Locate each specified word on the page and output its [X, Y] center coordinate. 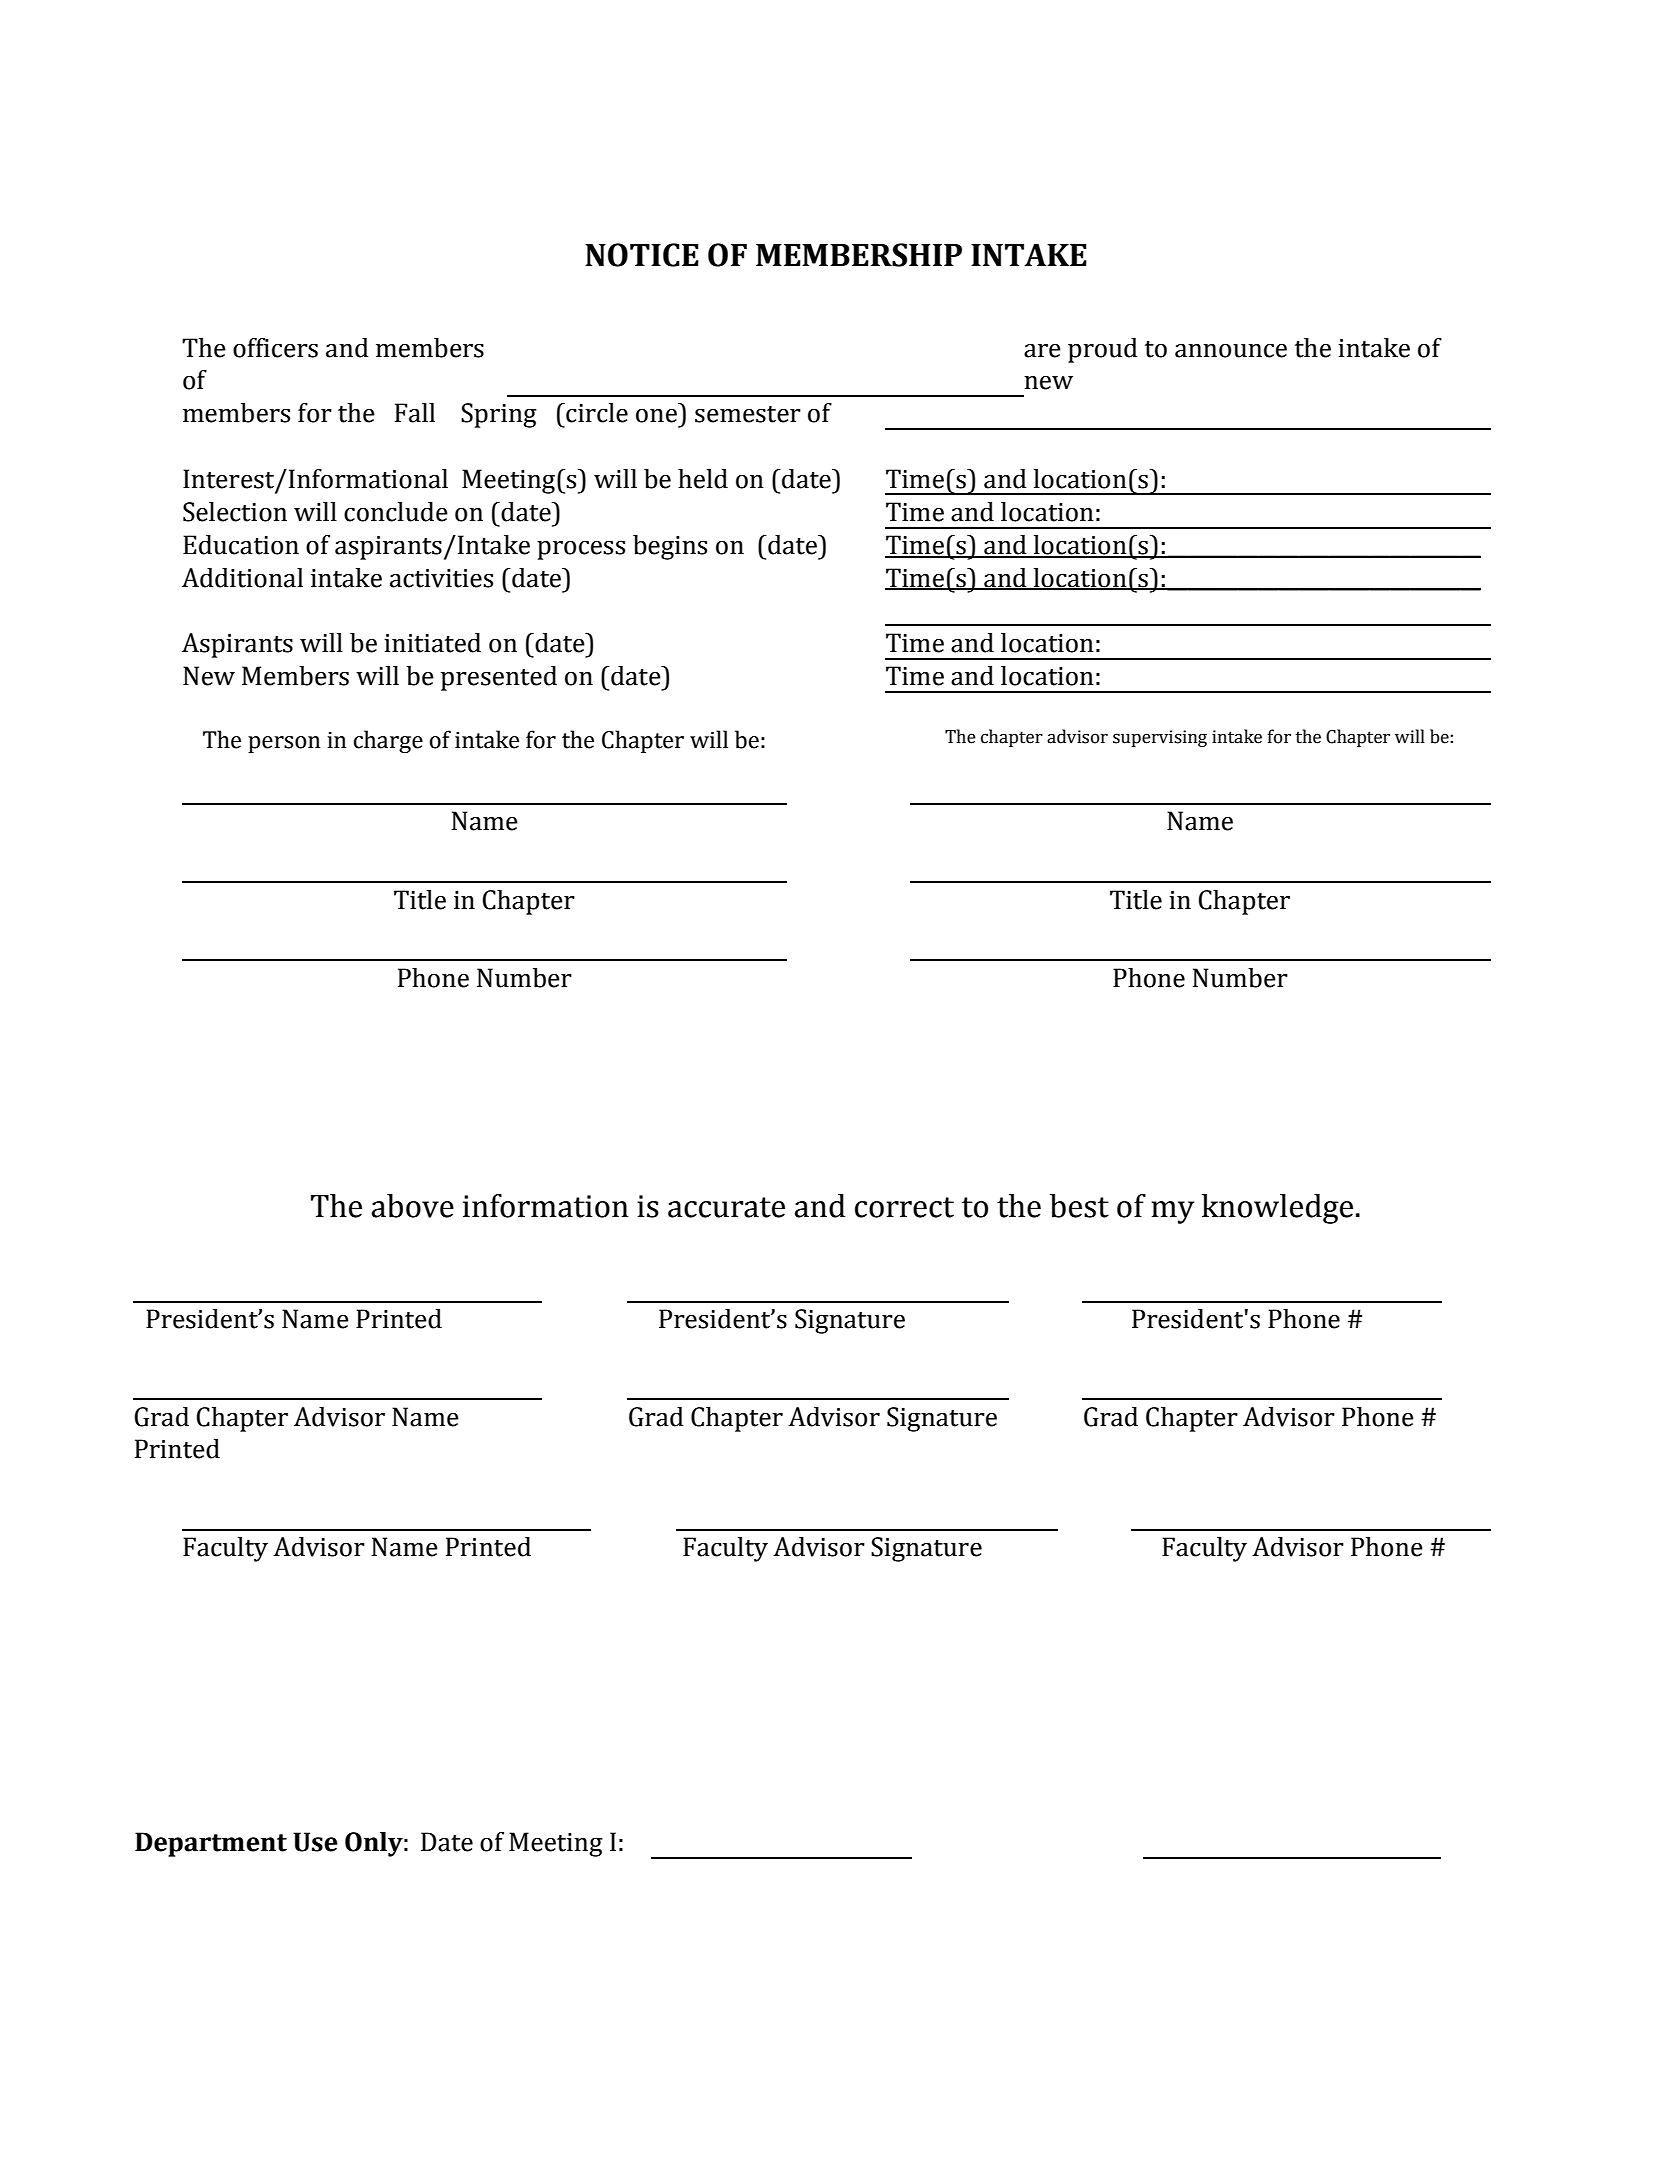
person [284, 744]
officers [275, 348]
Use [315, 1842]
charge [388, 741]
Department [211, 1844]
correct [904, 1207]
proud [1103, 350]
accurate [726, 1207]
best [1079, 1206]
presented [499, 678]
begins [670, 547]
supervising [1160, 738]
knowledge [1277, 1209]
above [413, 1206]
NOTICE [642, 255]
